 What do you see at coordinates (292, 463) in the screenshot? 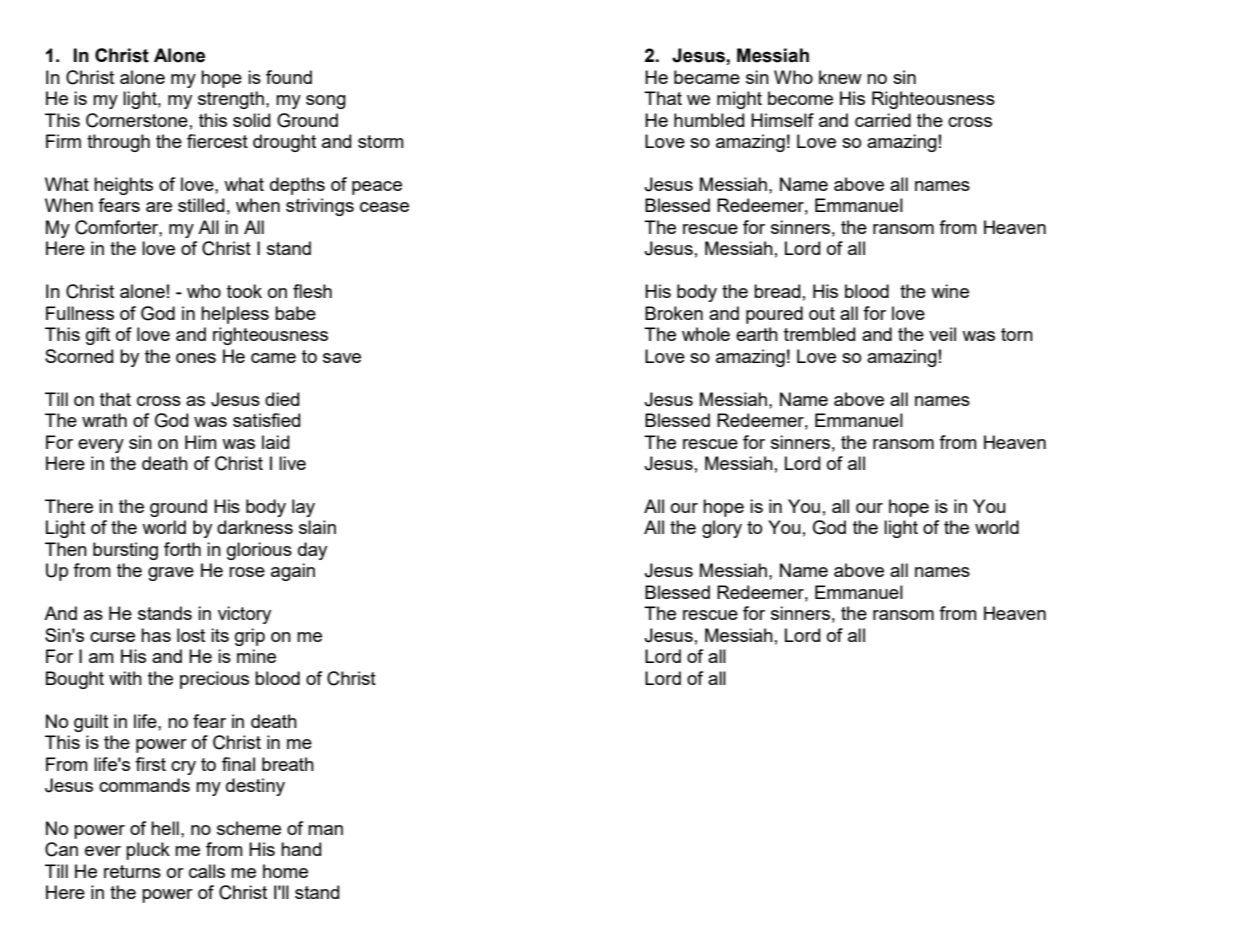
I see `live` at bounding box center [292, 463].
